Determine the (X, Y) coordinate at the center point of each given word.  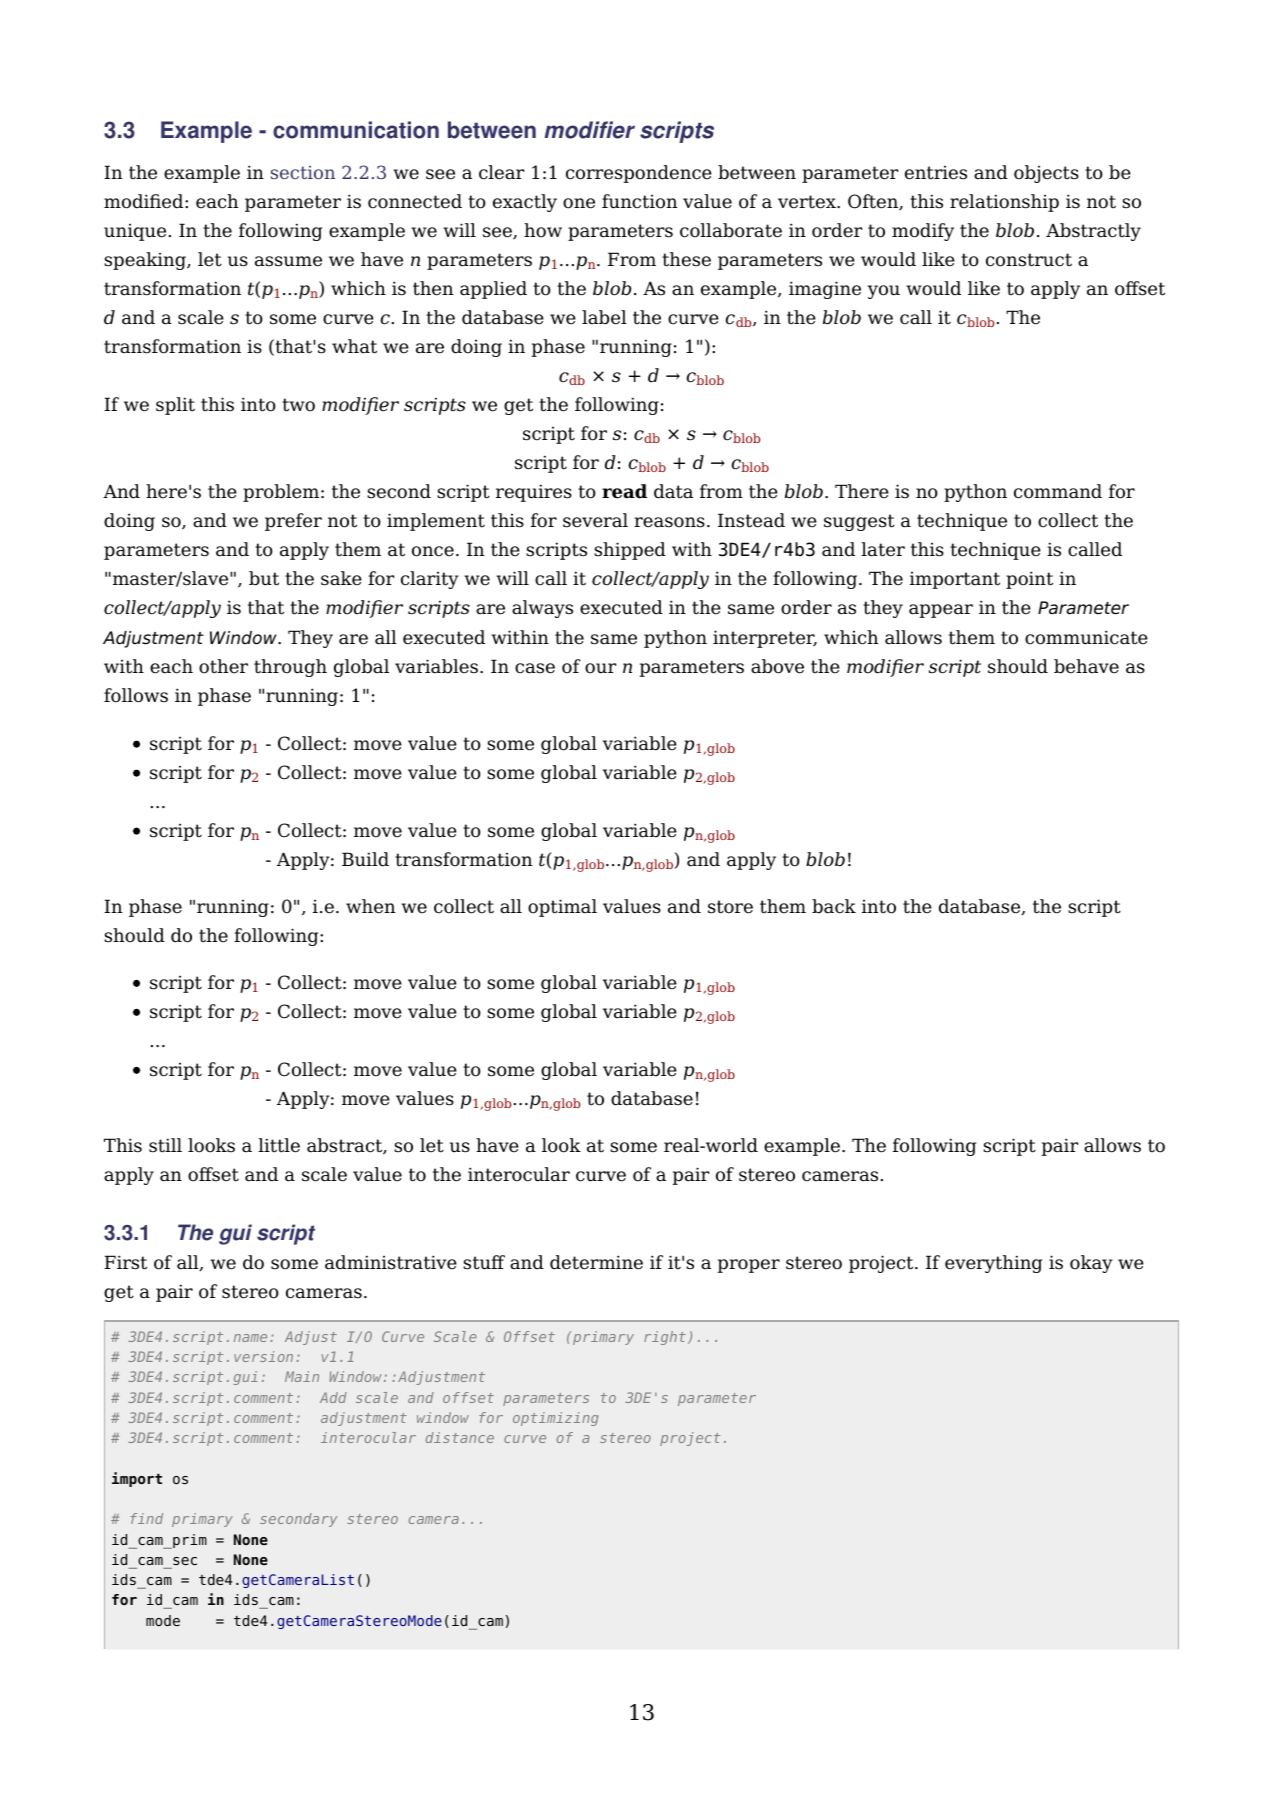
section (303, 172)
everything (993, 1264)
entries (936, 173)
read (624, 491)
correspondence (639, 174)
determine (596, 1262)
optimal (562, 908)
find (146, 1518)
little (279, 1145)
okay (1091, 1264)
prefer (293, 522)
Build (365, 859)
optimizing (556, 1419)
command (1058, 491)
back (834, 906)
